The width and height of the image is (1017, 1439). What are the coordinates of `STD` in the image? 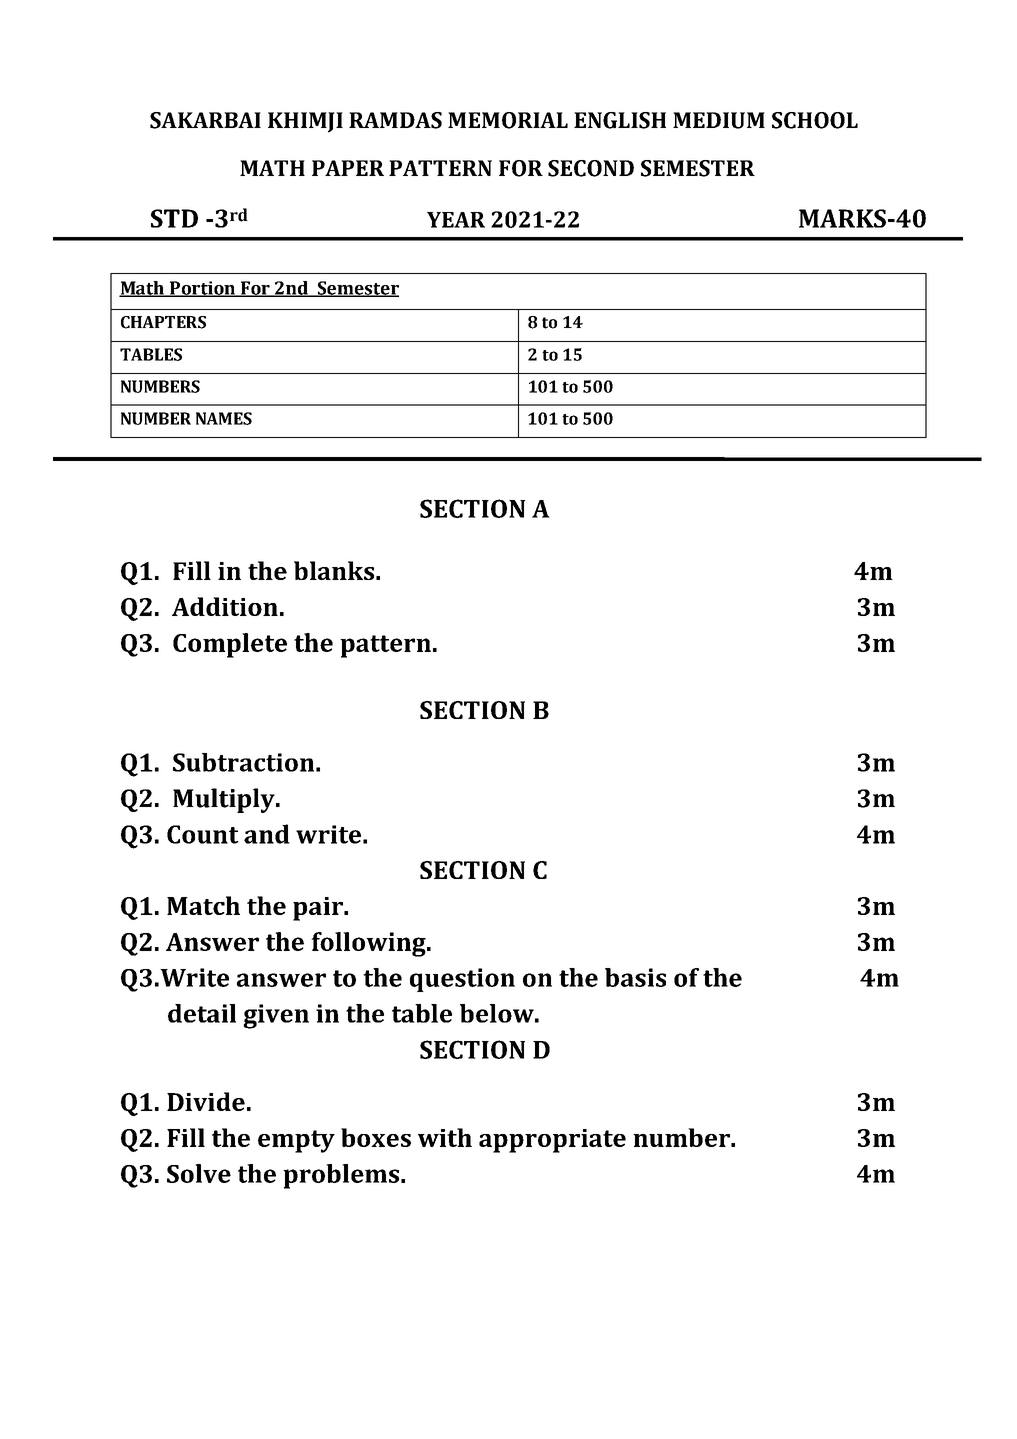 It's located at (174, 218).
